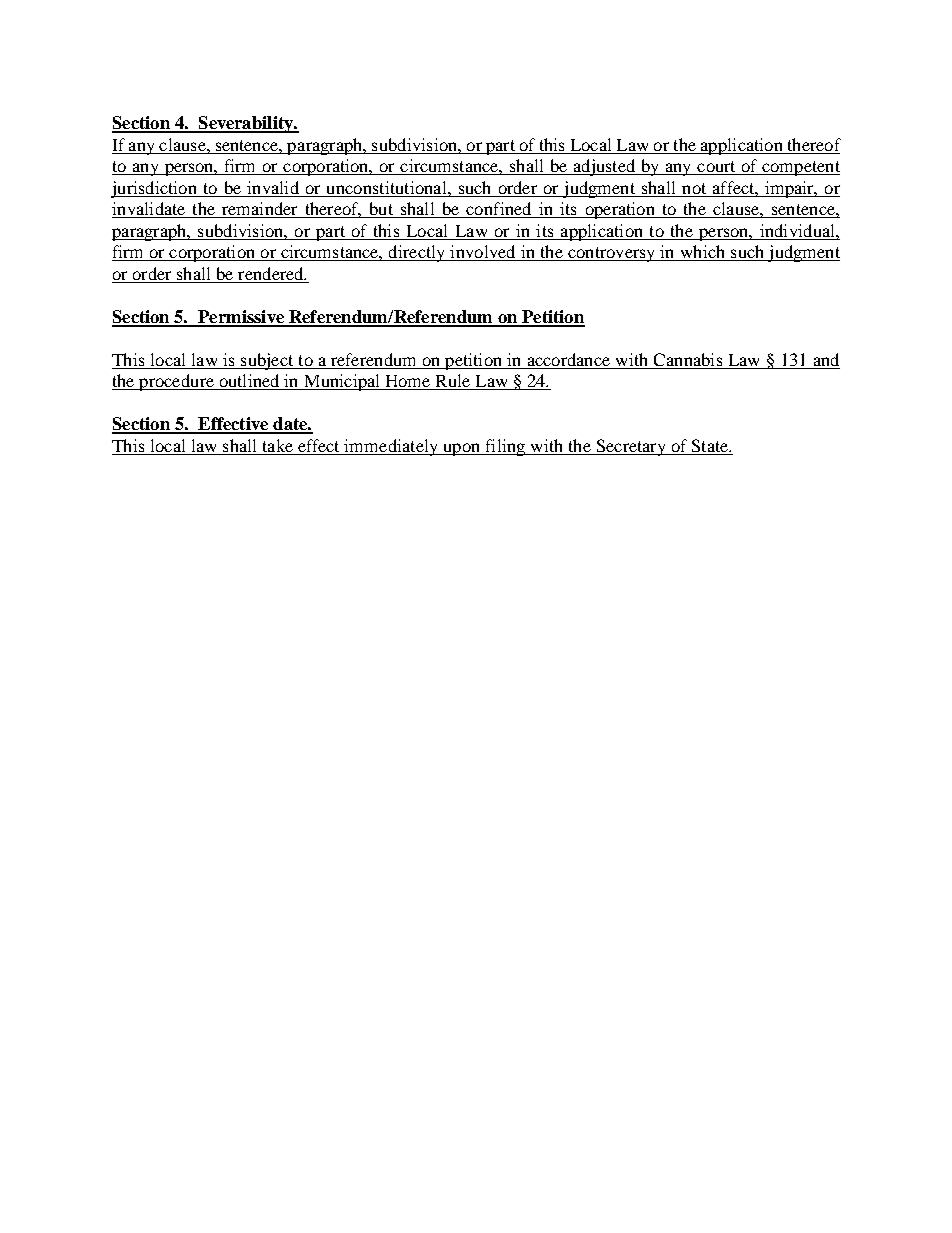 Image resolution: width=952 pixels, height=1233 pixels. Describe the element at coordinates (703, 253) in the screenshot. I see `which` at that location.
